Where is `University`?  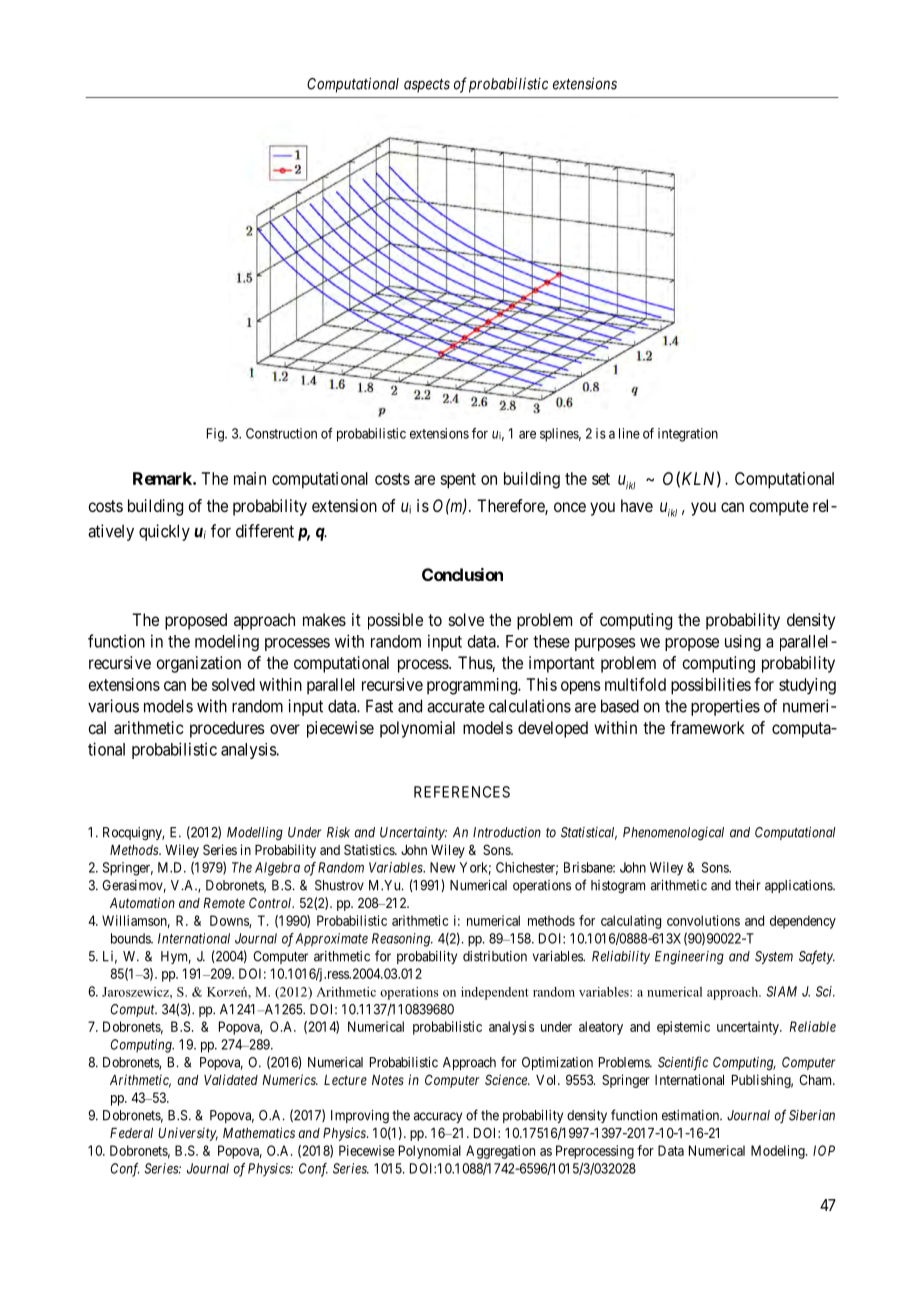
University is located at coordinates (188, 1134).
